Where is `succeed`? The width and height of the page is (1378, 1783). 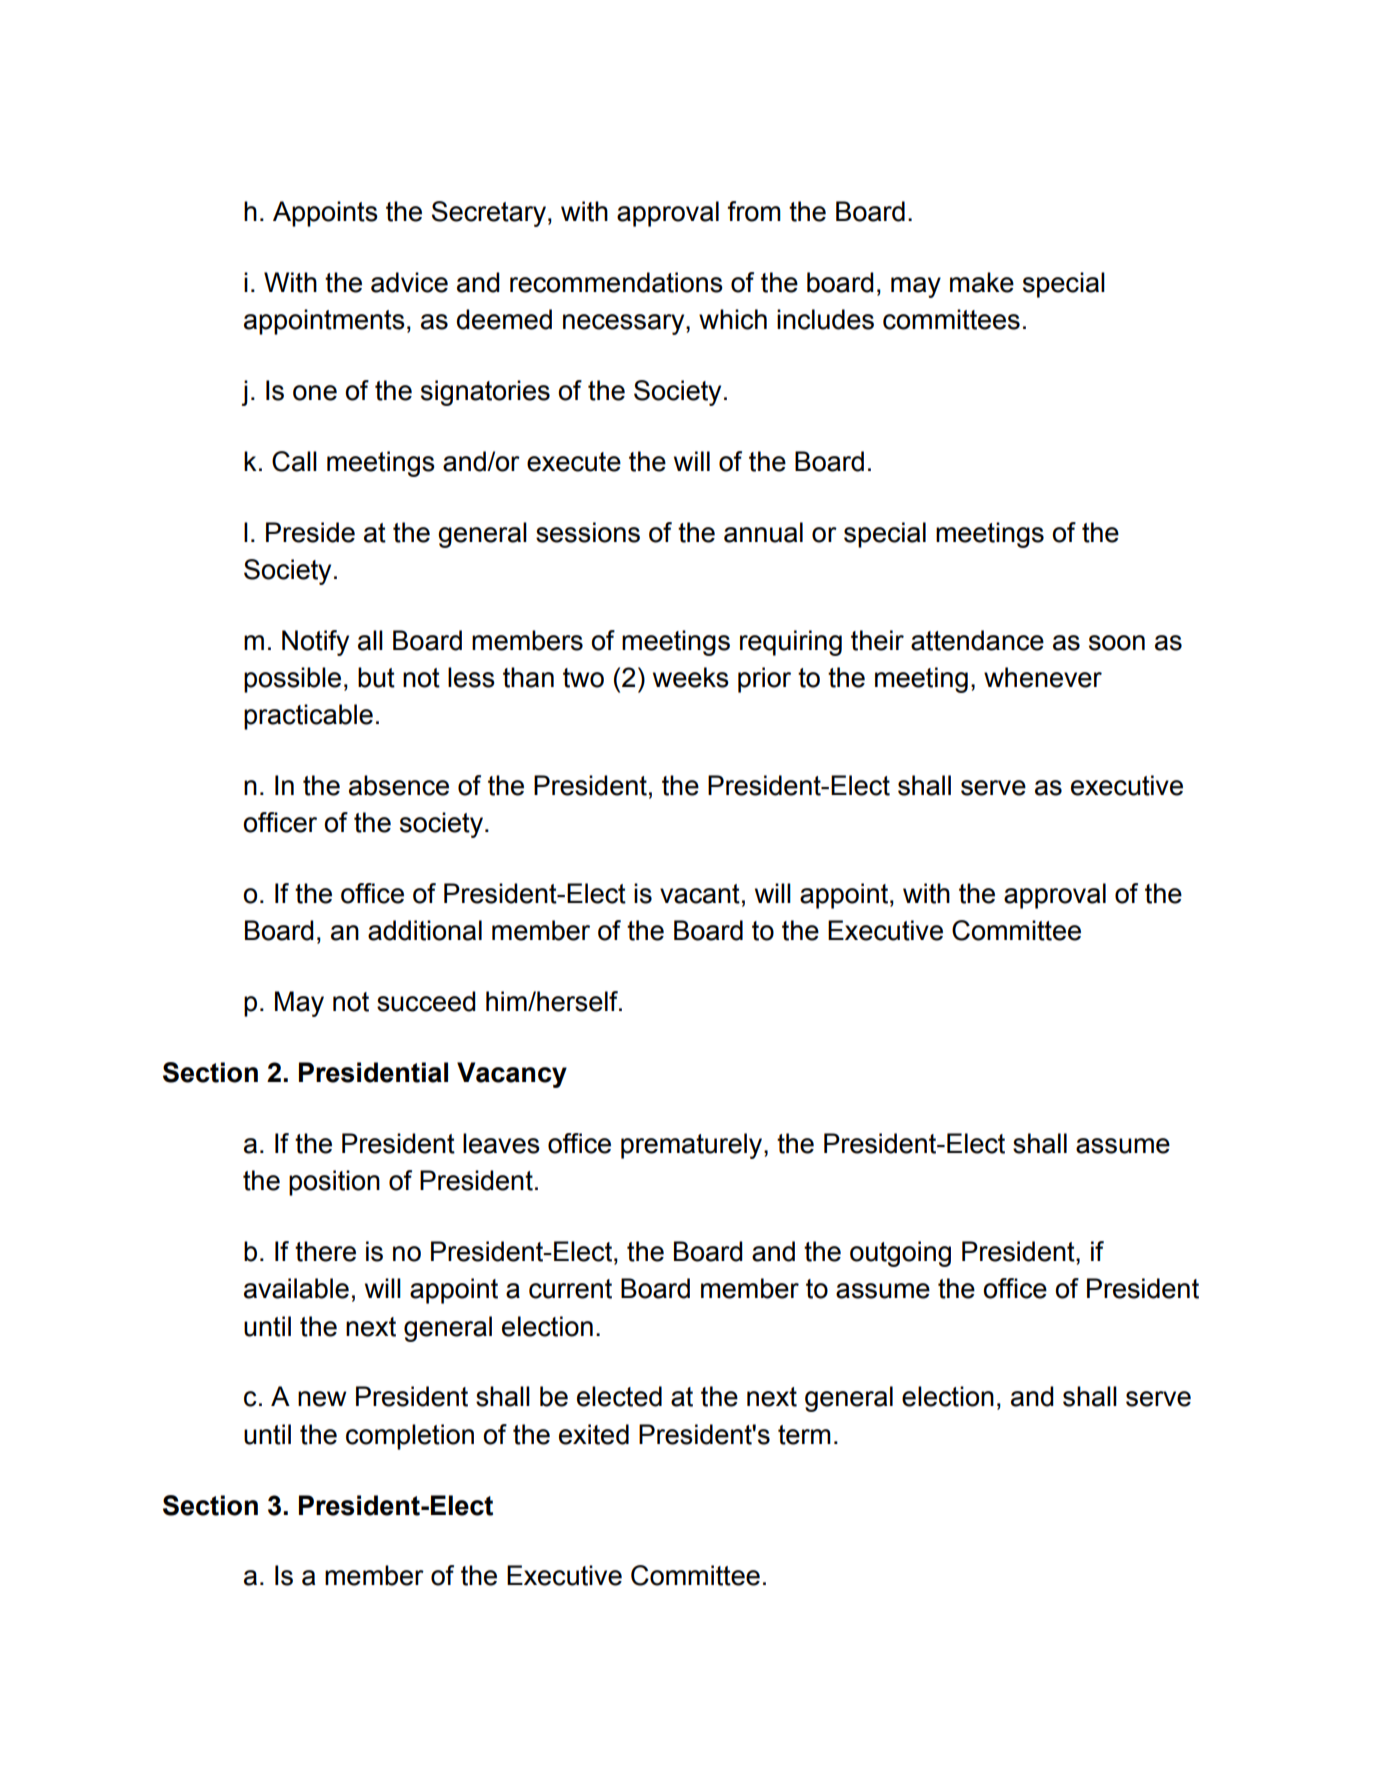 succeed is located at coordinates (426, 1001).
